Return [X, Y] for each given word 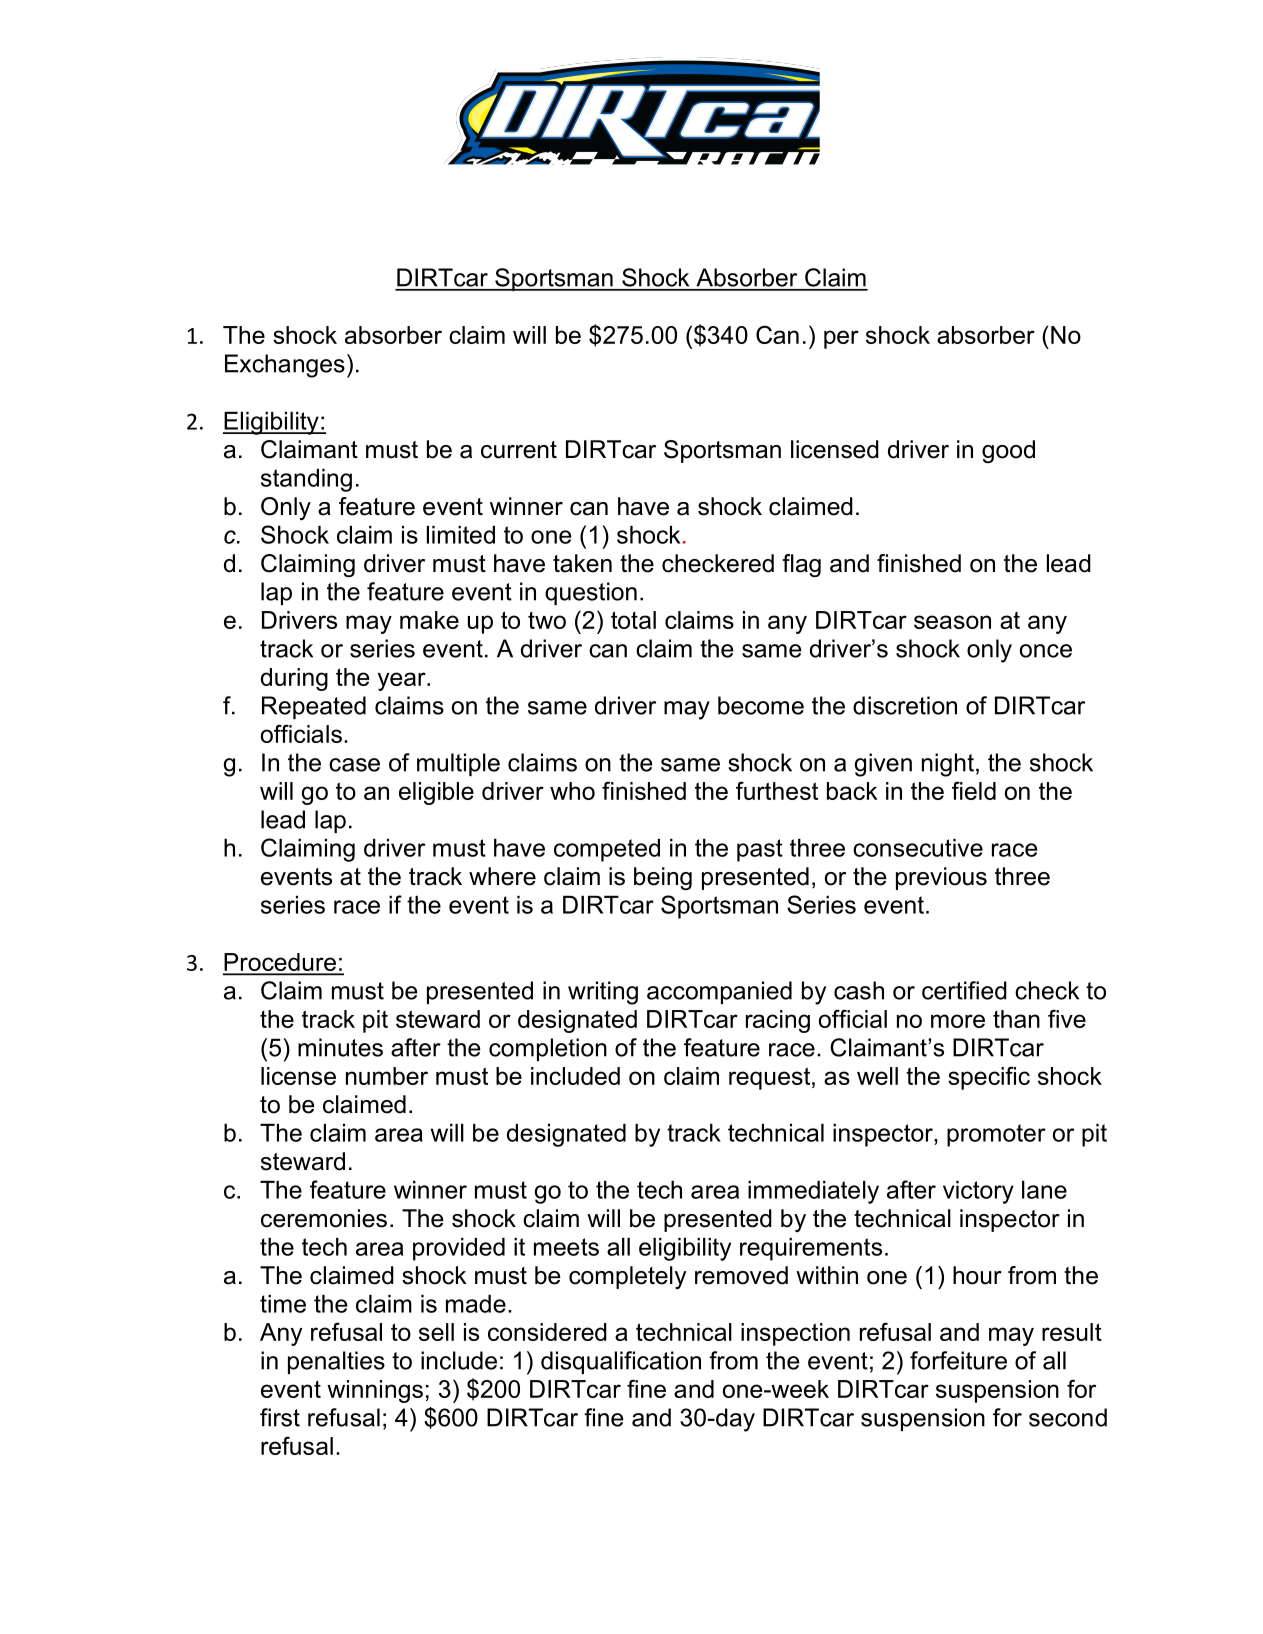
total [633, 620]
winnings [375, 1391]
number [387, 1076]
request [771, 1078]
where [502, 876]
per [841, 339]
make [429, 620]
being [663, 878]
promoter [996, 1135]
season [952, 622]
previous [941, 878]
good [1008, 451]
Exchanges [285, 366]
